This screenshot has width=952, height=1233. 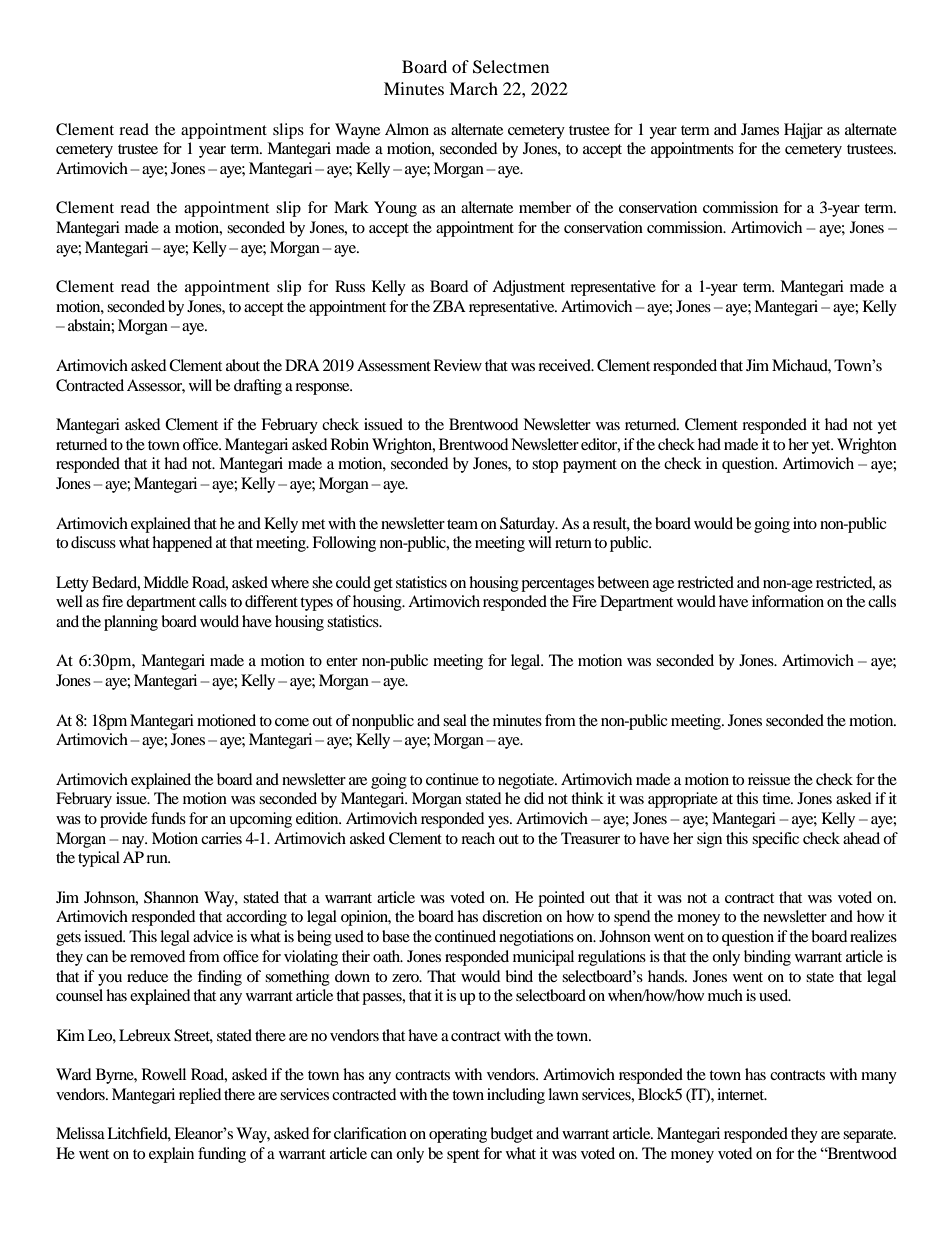 What do you see at coordinates (131, 623) in the screenshot?
I see `planning` at bounding box center [131, 623].
